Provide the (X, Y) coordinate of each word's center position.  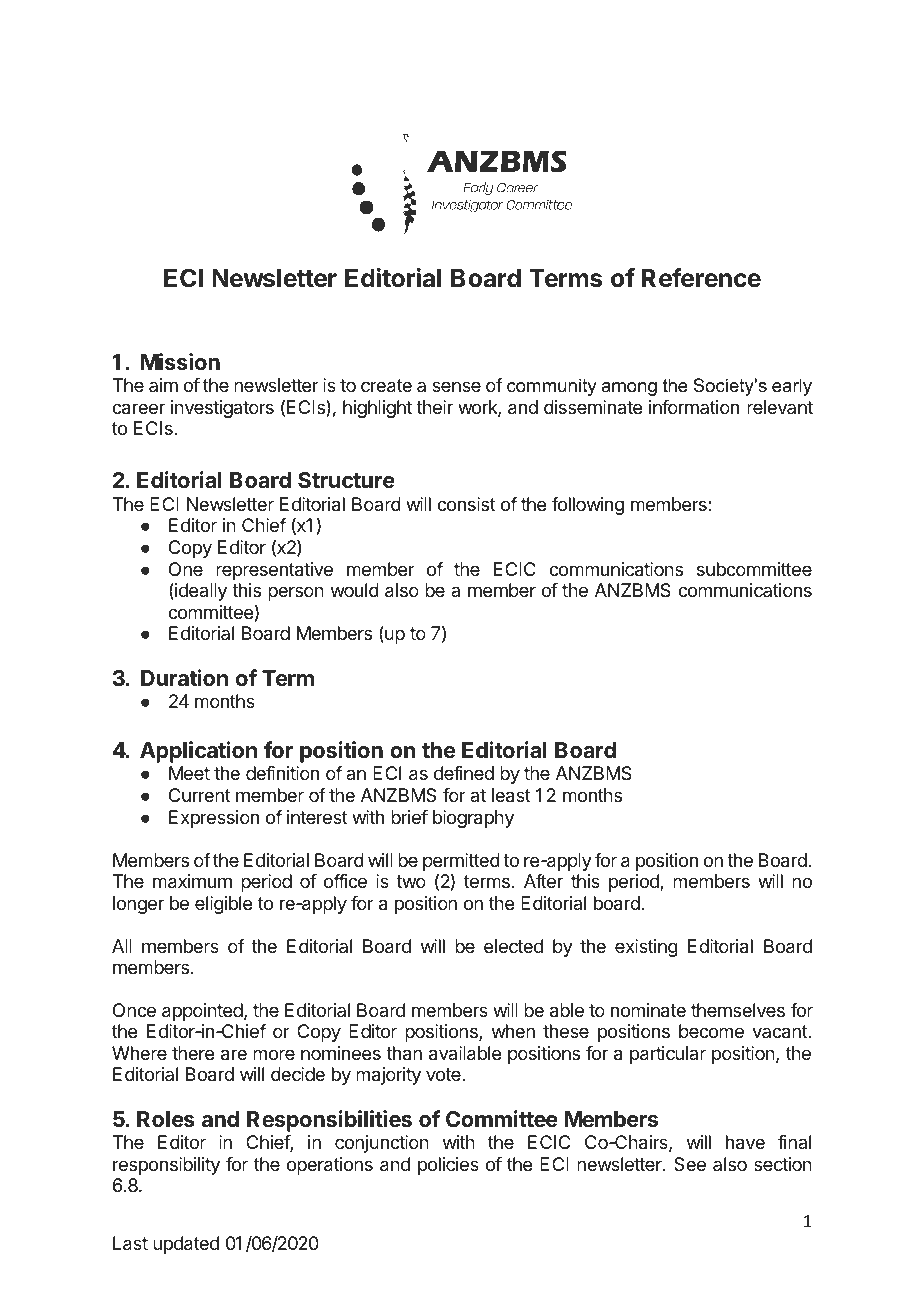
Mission (180, 361)
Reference (701, 278)
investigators (222, 409)
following (588, 506)
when (513, 1031)
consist (466, 504)
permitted (461, 863)
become (711, 1031)
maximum (192, 881)
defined (464, 773)
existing (646, 948)
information (694, 407)
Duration (184, 677)
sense (456, 386)
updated (186, 1245)
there (193, 1053)
